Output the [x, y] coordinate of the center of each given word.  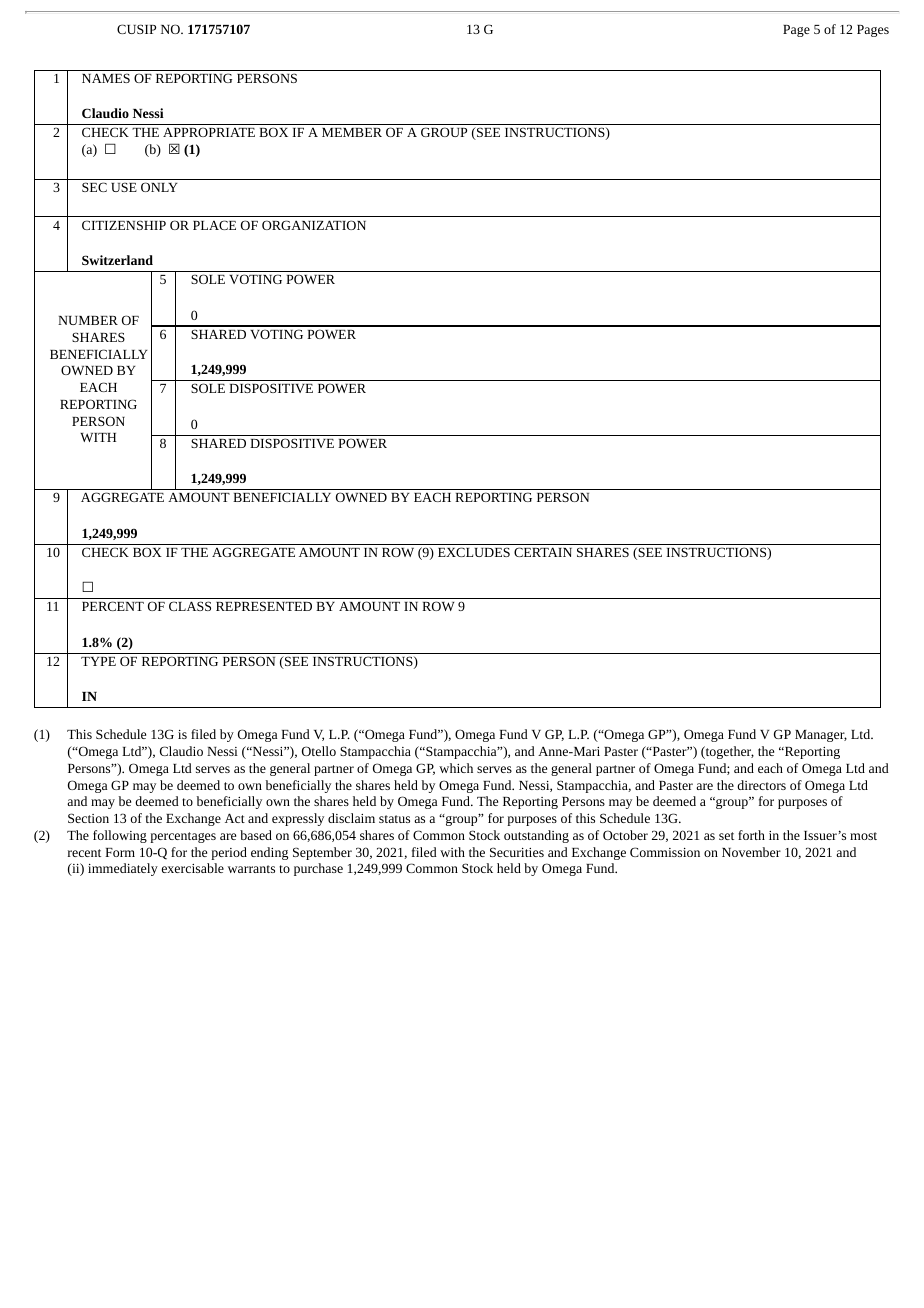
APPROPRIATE [209, 132]
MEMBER [352, 132]
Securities [517, 852]
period [229, 853]
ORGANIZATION [314, 225]
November [751, 852]
